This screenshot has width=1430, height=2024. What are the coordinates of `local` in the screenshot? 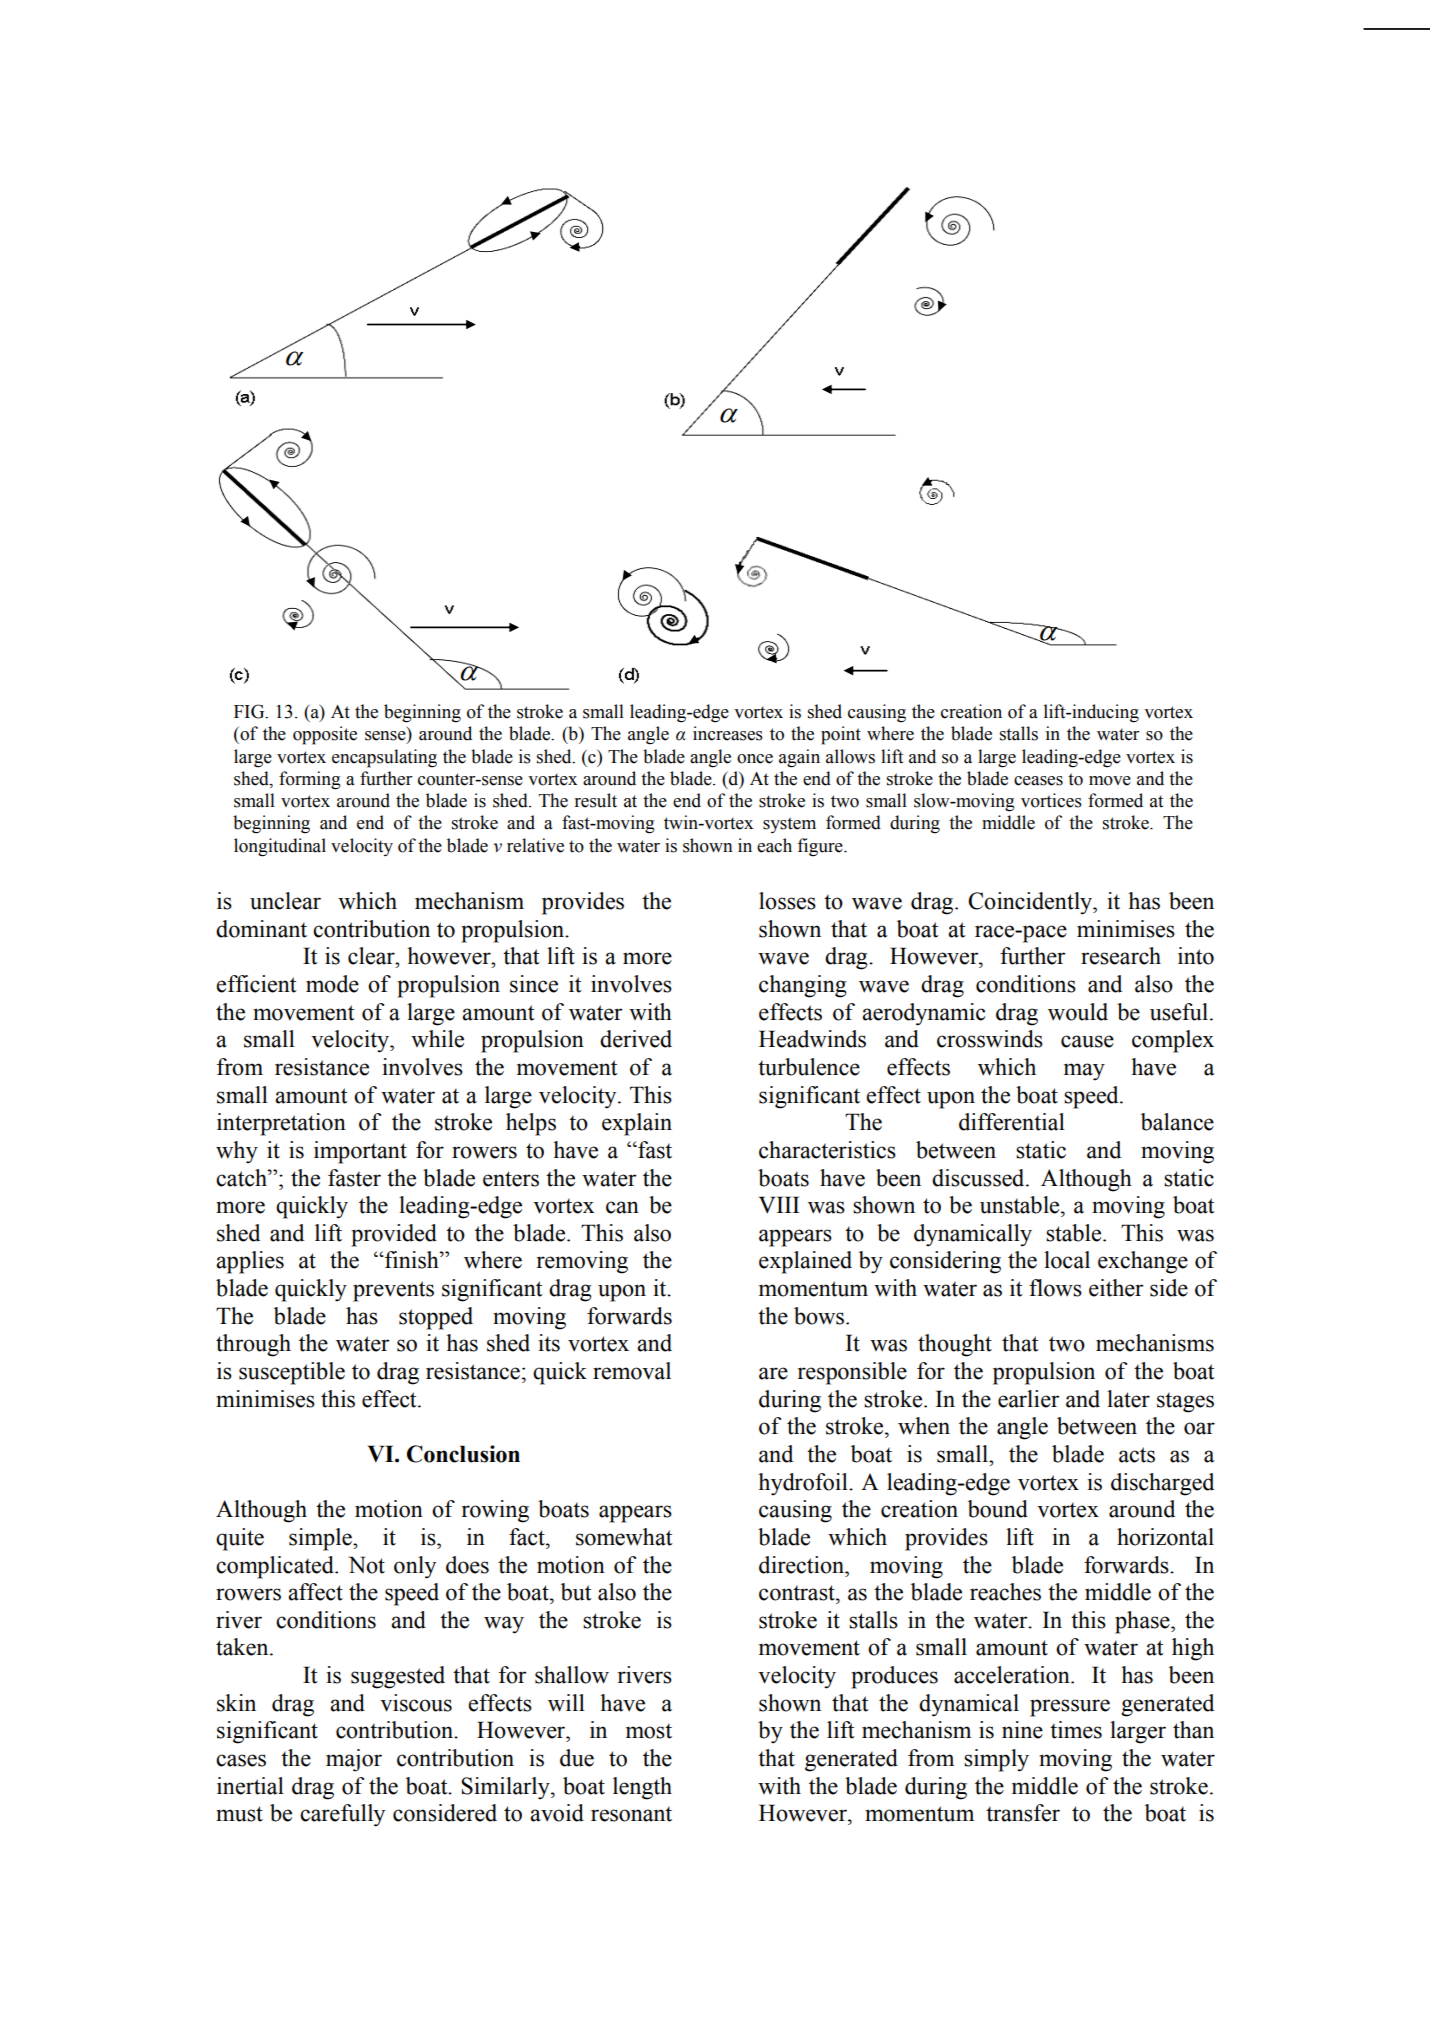 It's located at (1067, 1260).
